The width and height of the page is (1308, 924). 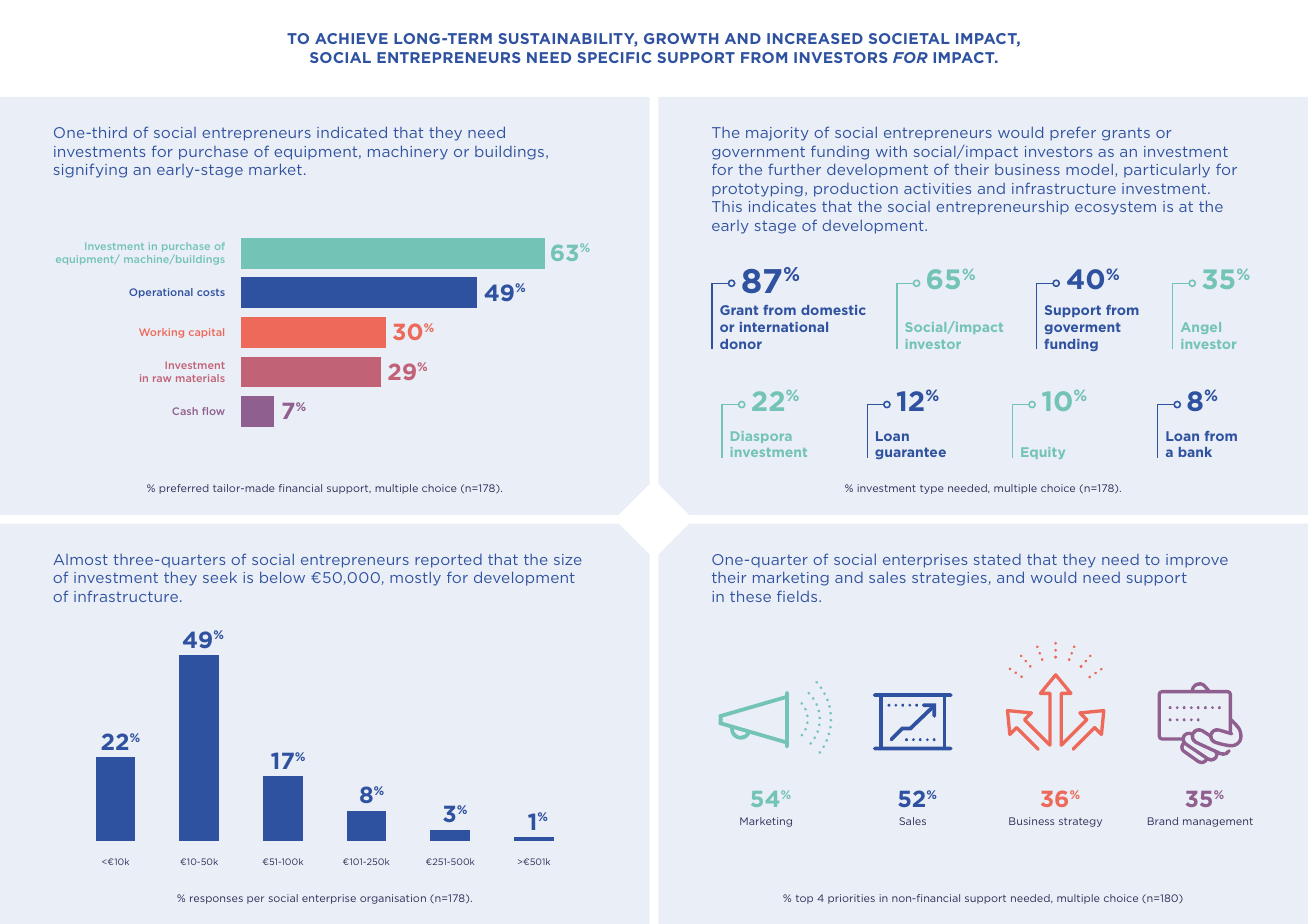 What do you see at coordinates (220, 577) in the page?
I see `seek` at bounding box center [220, 577].
